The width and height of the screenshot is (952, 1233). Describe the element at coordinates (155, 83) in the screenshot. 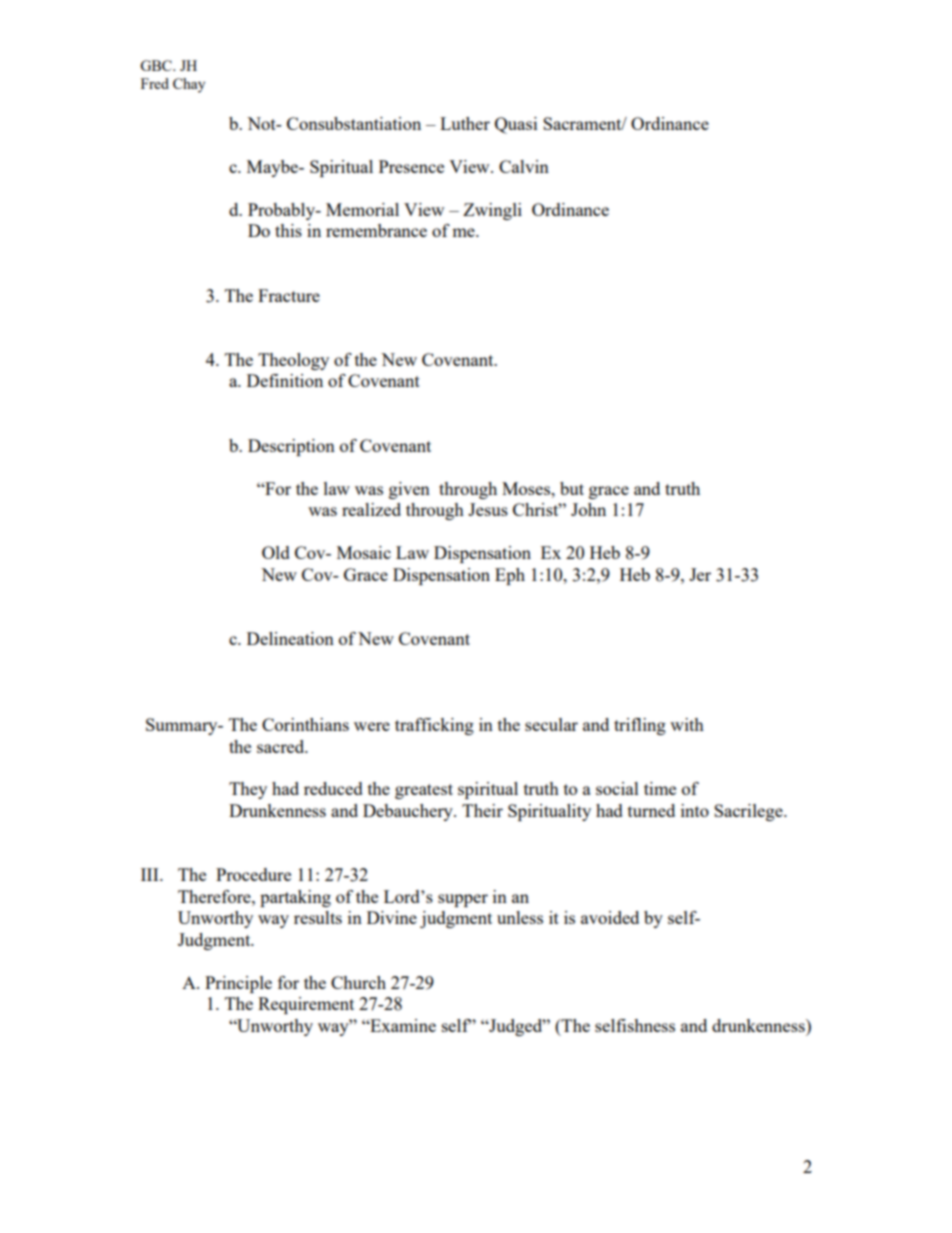

I see `Fred` at that location.
